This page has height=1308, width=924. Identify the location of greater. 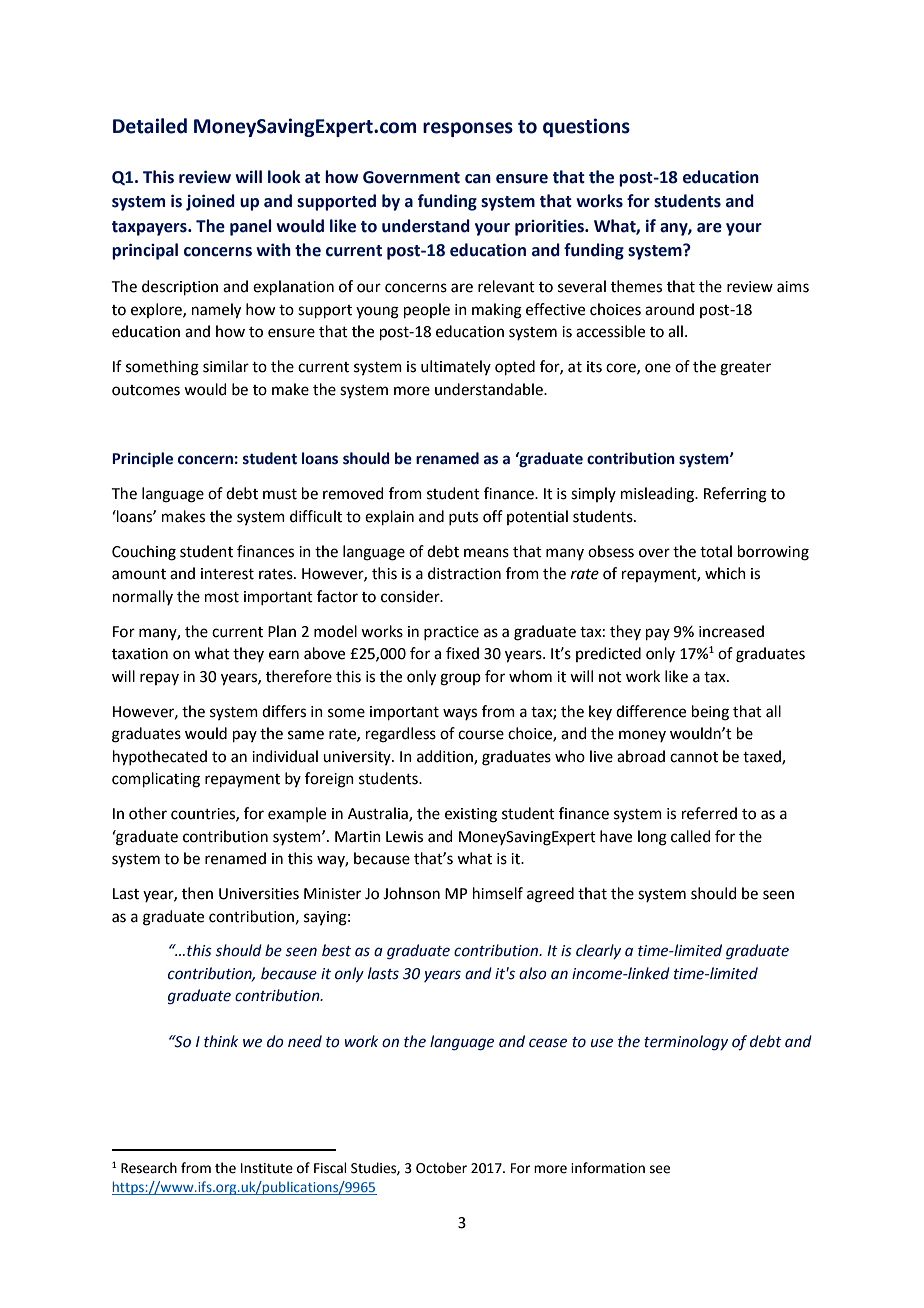
(745, 369).
